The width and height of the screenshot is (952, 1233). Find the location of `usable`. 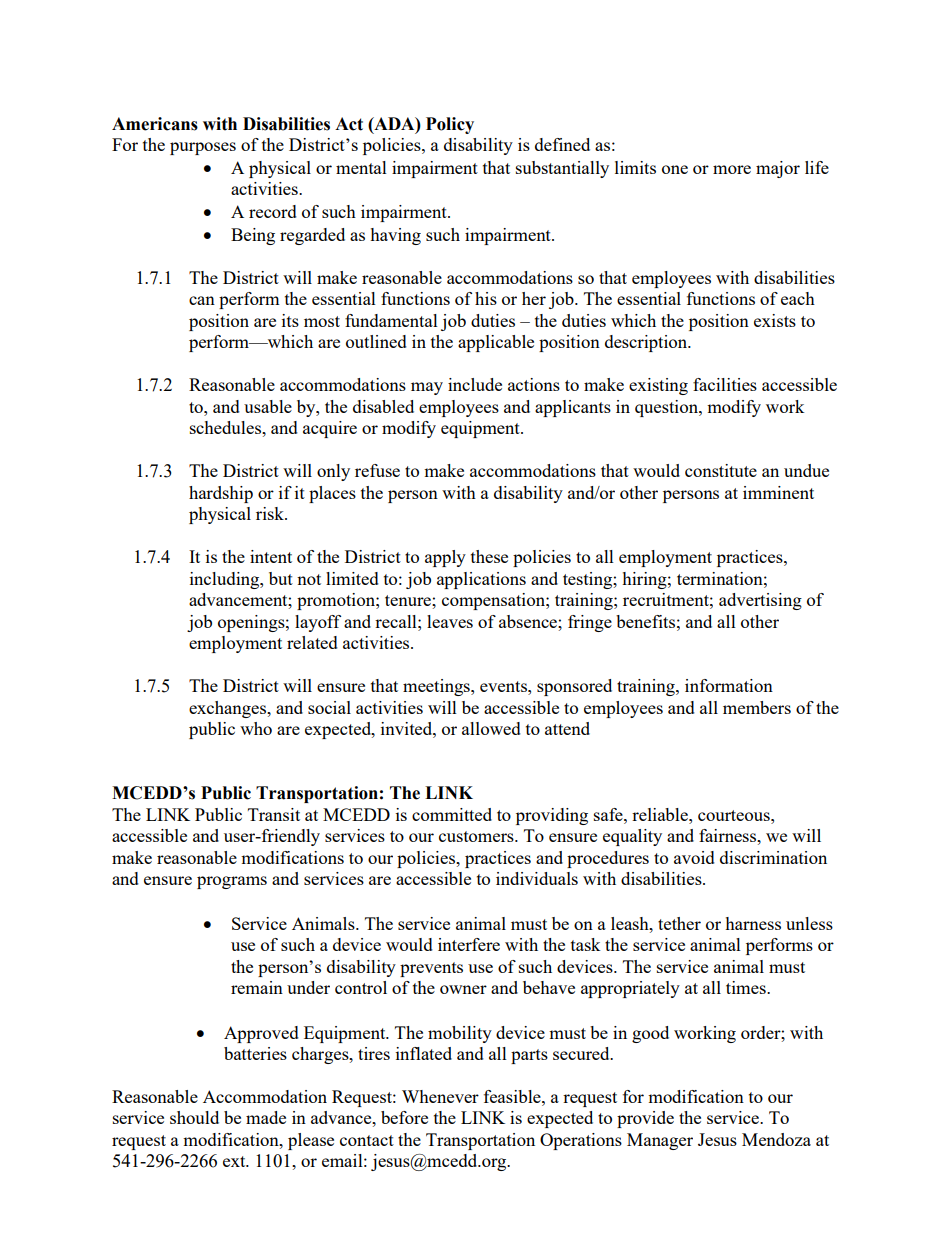

usable is located at coordinates (268, 406).
